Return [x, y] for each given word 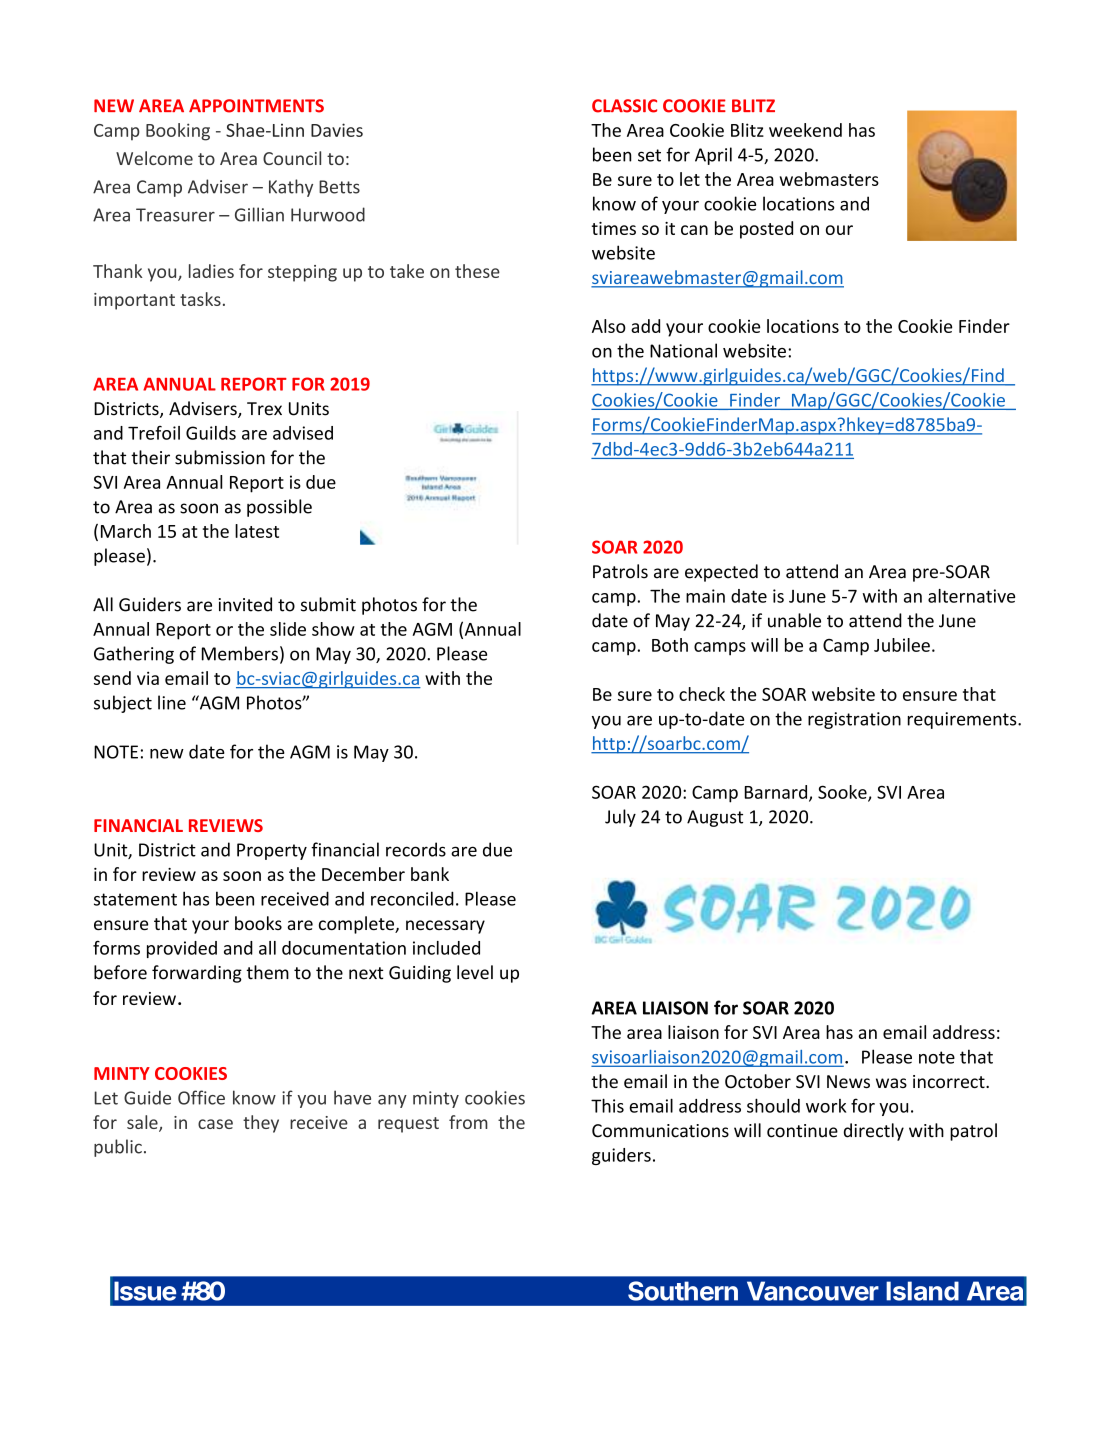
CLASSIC [624, 106]
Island [922, 1291]
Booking [178, 132]
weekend [805, 130]
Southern [683, 1291]
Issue [145, 1291]
